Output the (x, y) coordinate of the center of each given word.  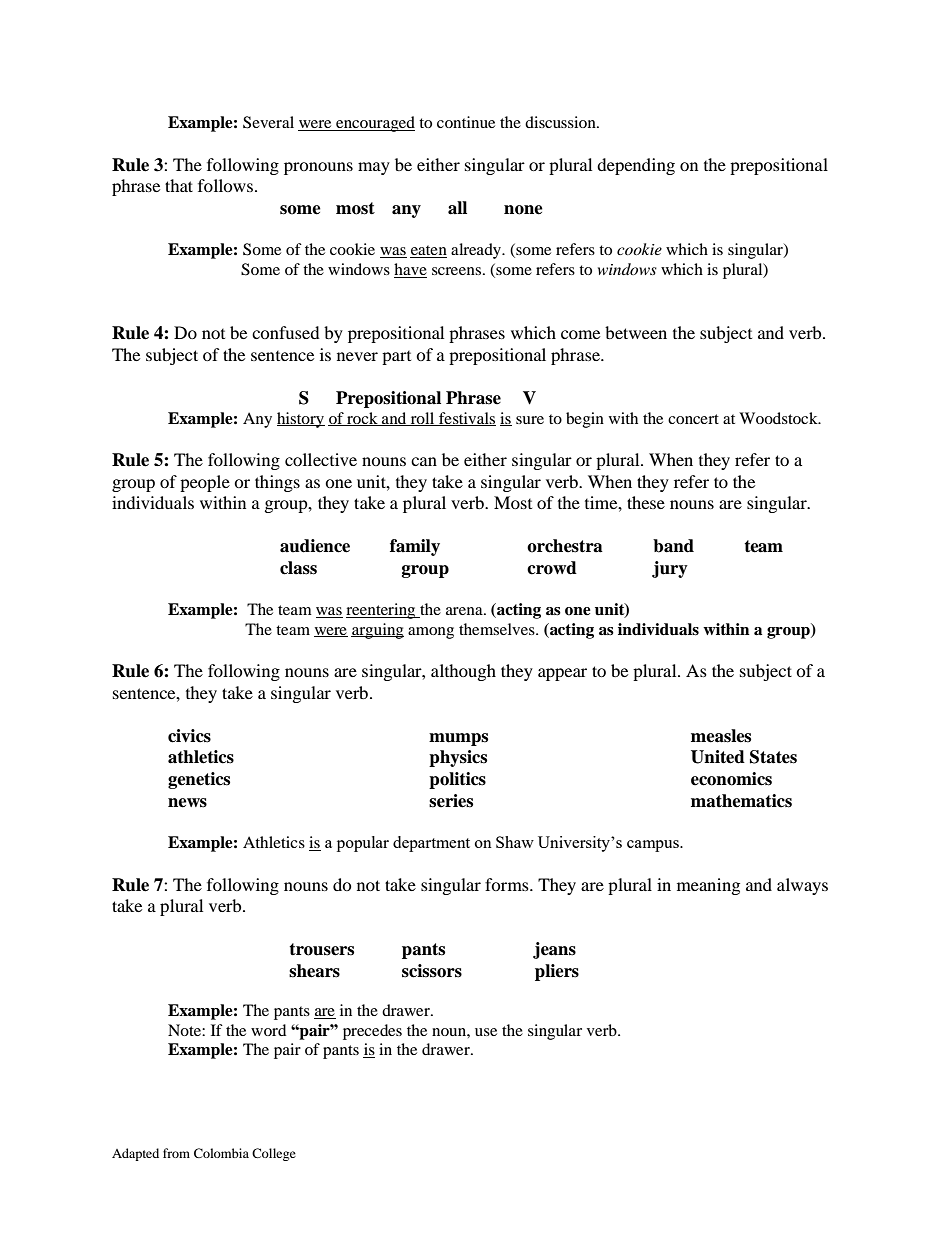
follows (225, 185)
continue (466, 122)
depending (636, 166)
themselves (498, 629)
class (298, 568)
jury (670, 569)
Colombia (221, 1153)
